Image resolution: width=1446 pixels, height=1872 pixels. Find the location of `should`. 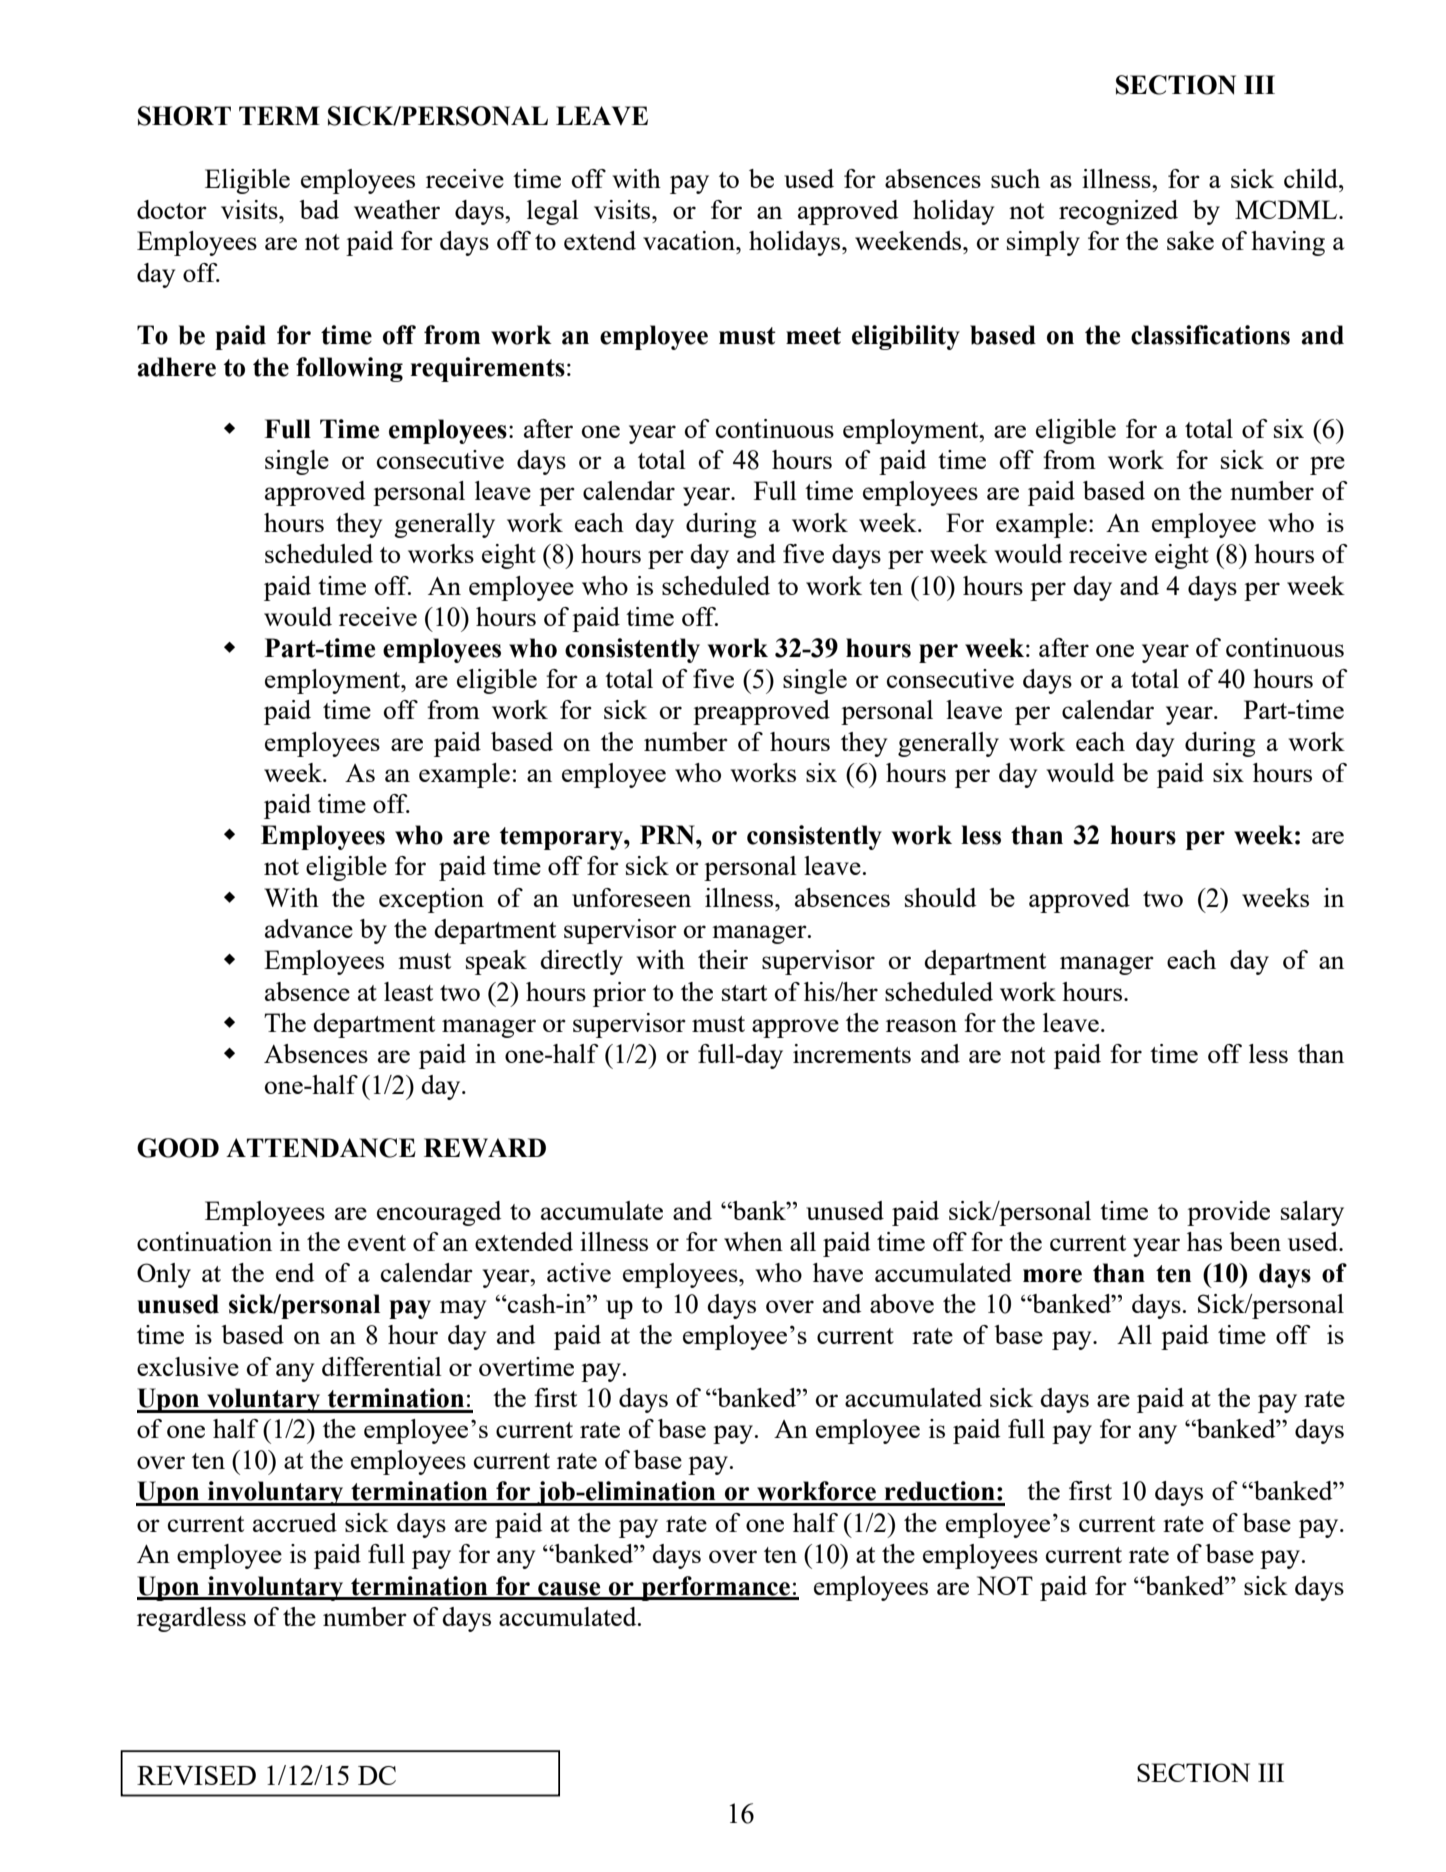

should is located at coordinates (940, 897).
